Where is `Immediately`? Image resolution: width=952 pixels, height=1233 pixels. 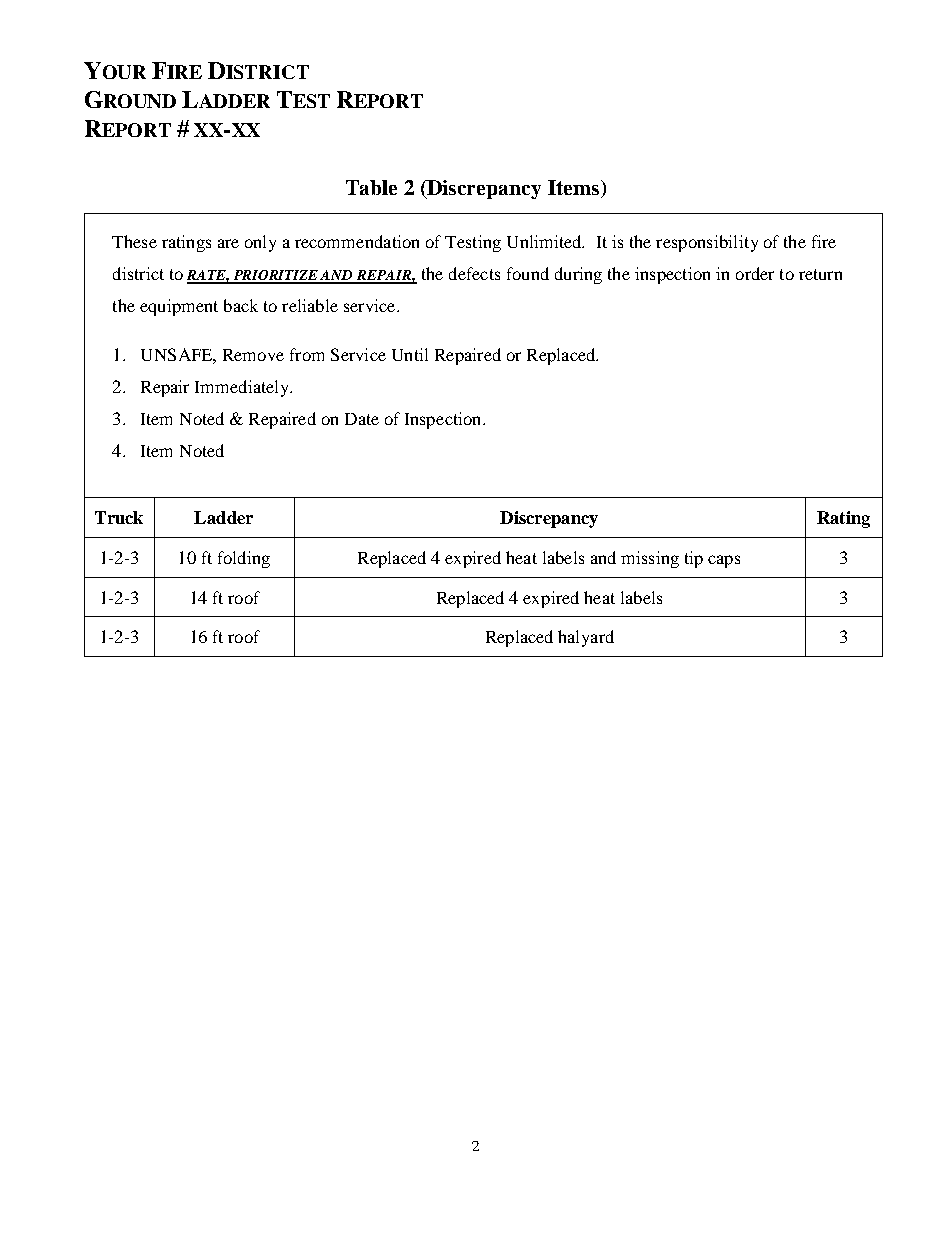
Immediately is located at coordinates (243, 388).
